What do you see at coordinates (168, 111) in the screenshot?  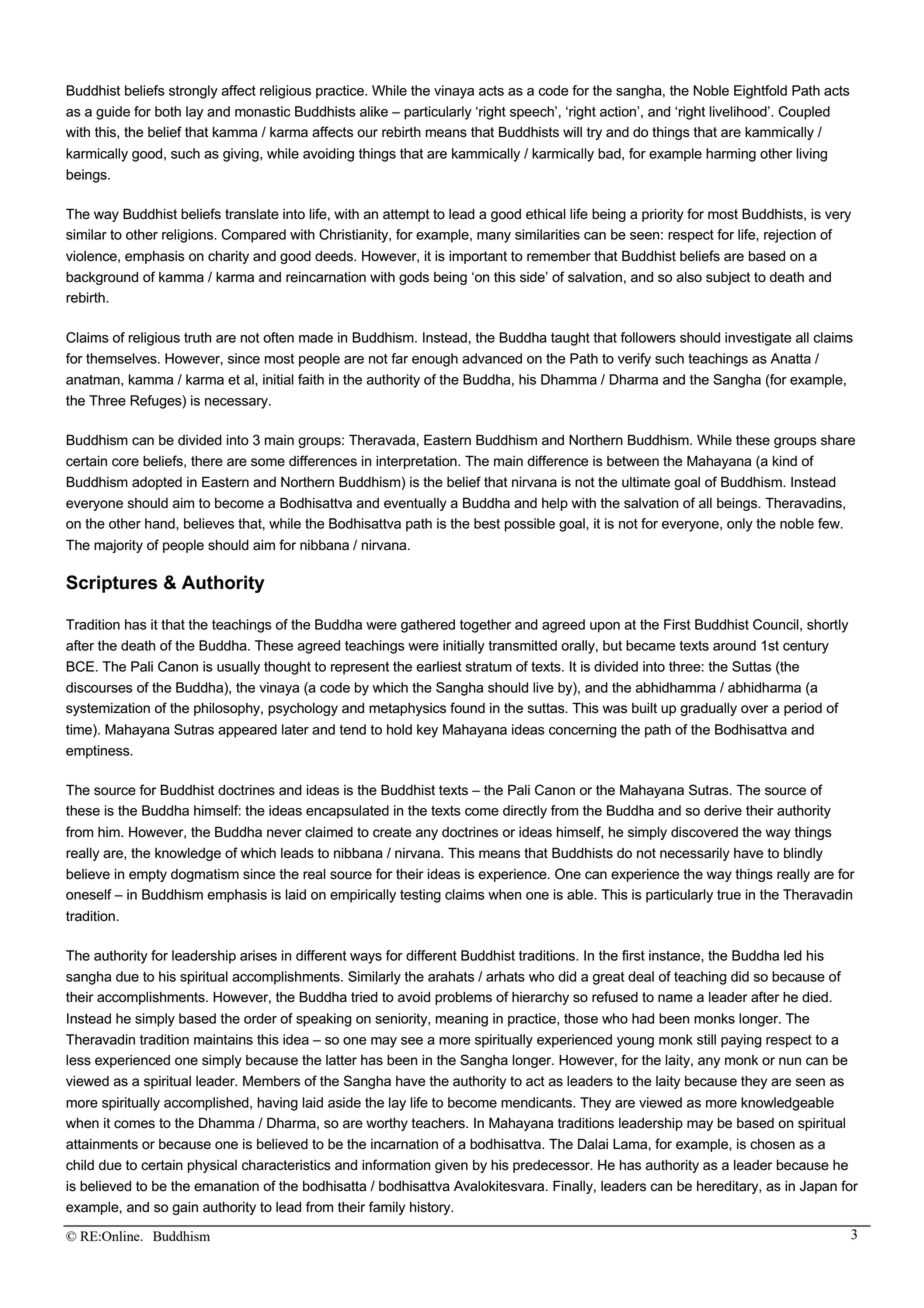 I see `both` at bounding box center [168, 111].
